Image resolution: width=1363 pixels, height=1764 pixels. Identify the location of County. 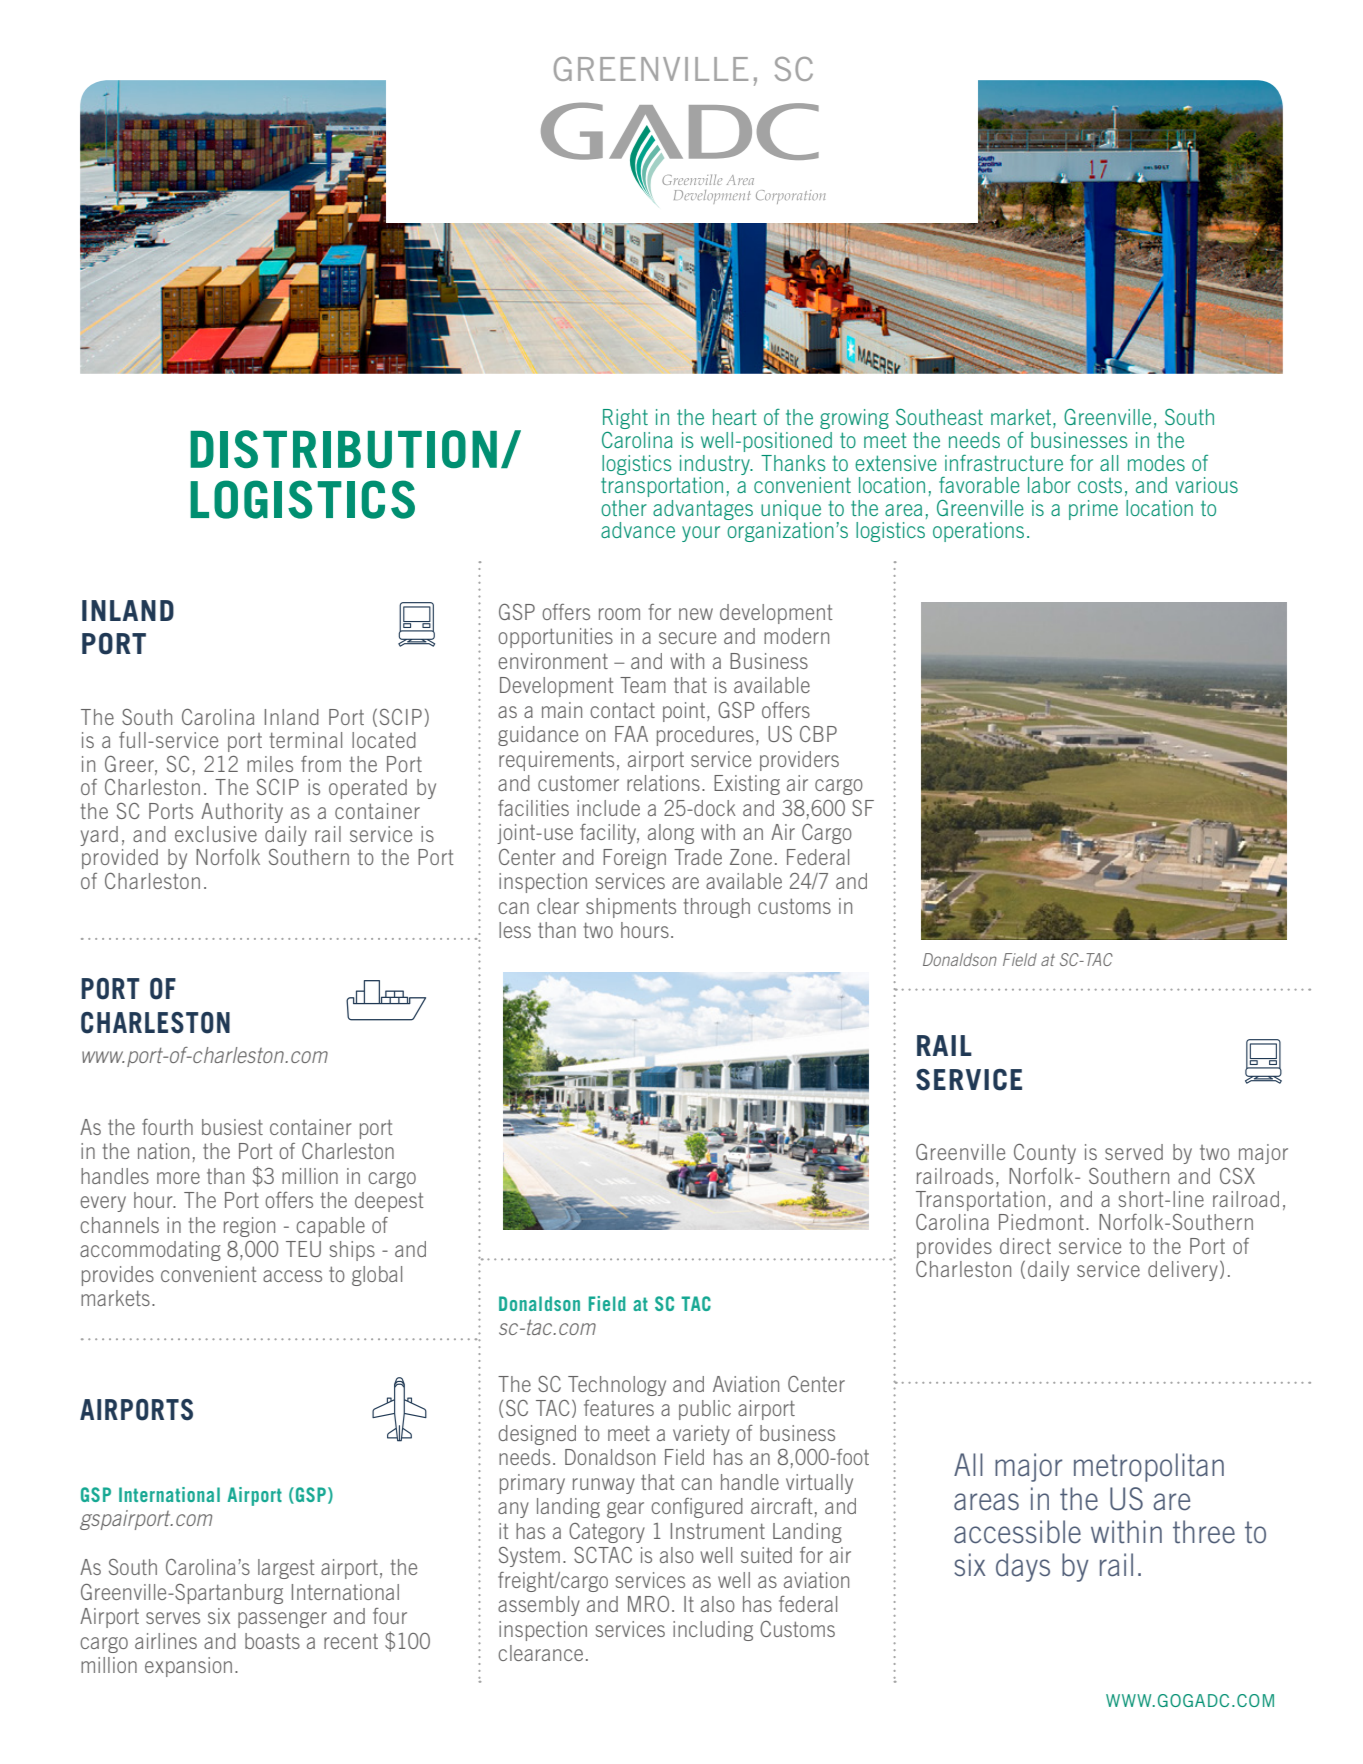
(1045, 1154).
